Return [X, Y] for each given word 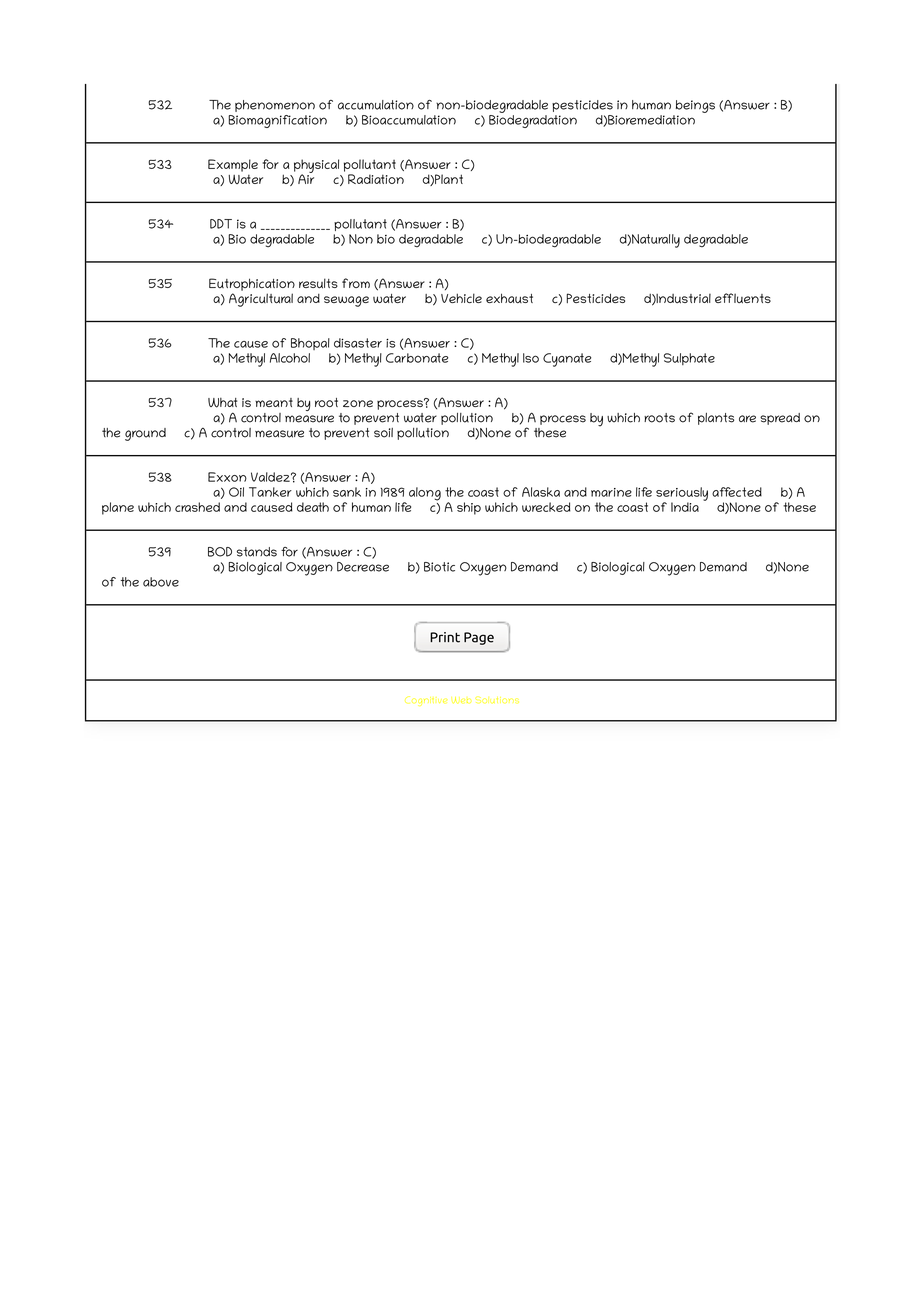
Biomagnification [277, 121]
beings [695, 106]
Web [461, 700]
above [161, 582]
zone [358, 403]
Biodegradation [533, 120]
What [223, 403]
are [747, 419]
